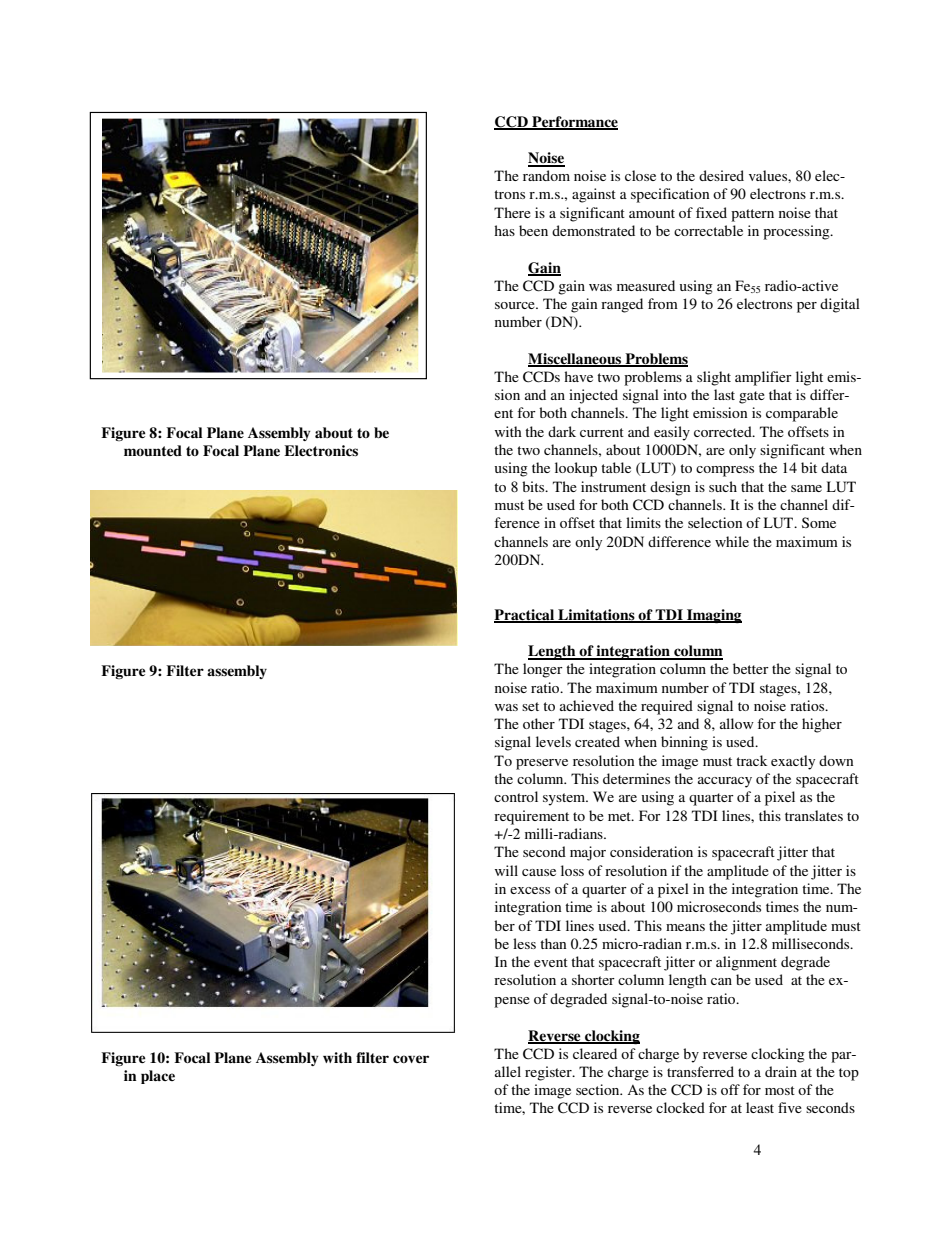 The width and height of the screenshot is (952, 1233). I want to click on Imaging, so click(713, 616).
